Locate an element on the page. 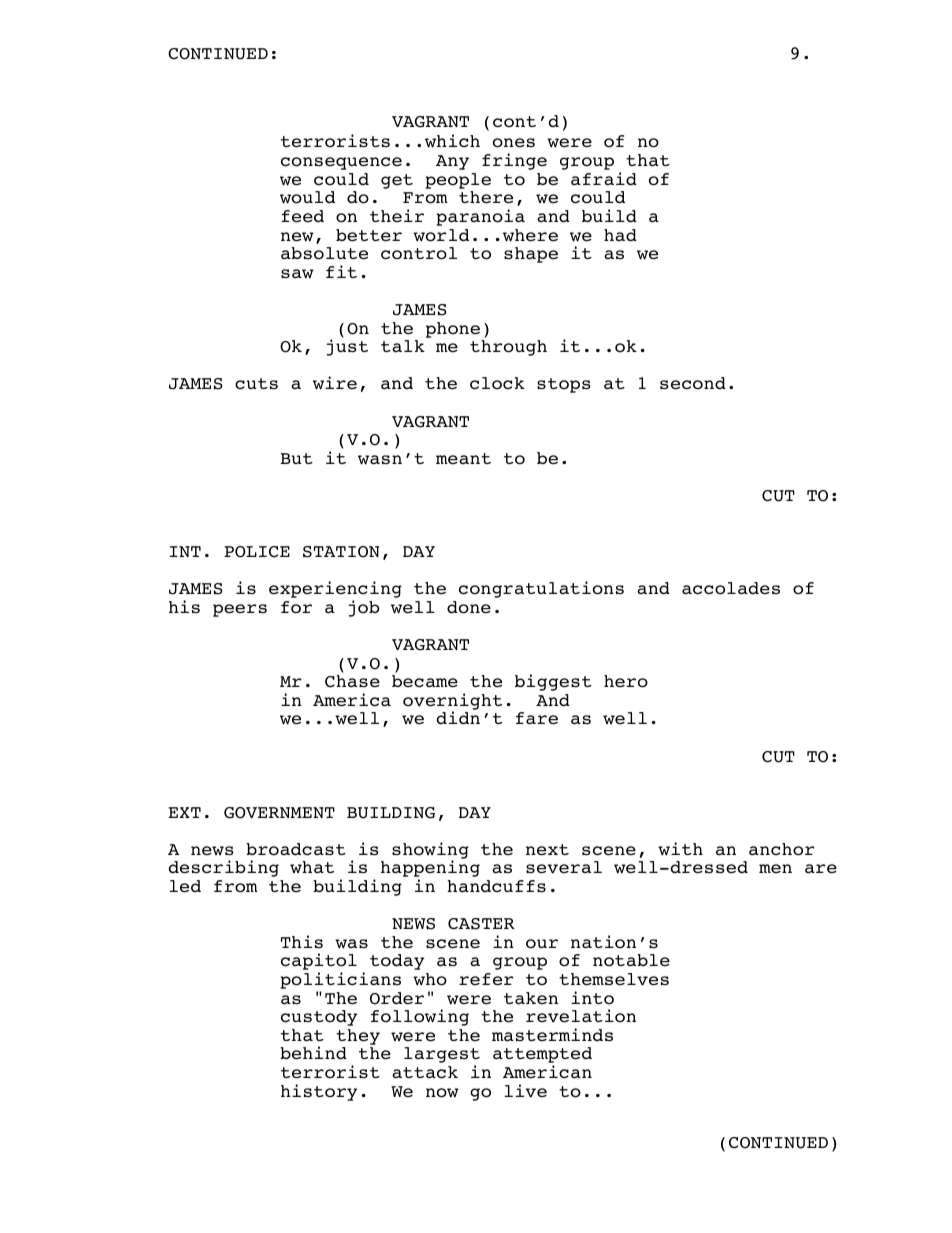 The image size is (952, 1233). people is located at coordinates (458, 181).
